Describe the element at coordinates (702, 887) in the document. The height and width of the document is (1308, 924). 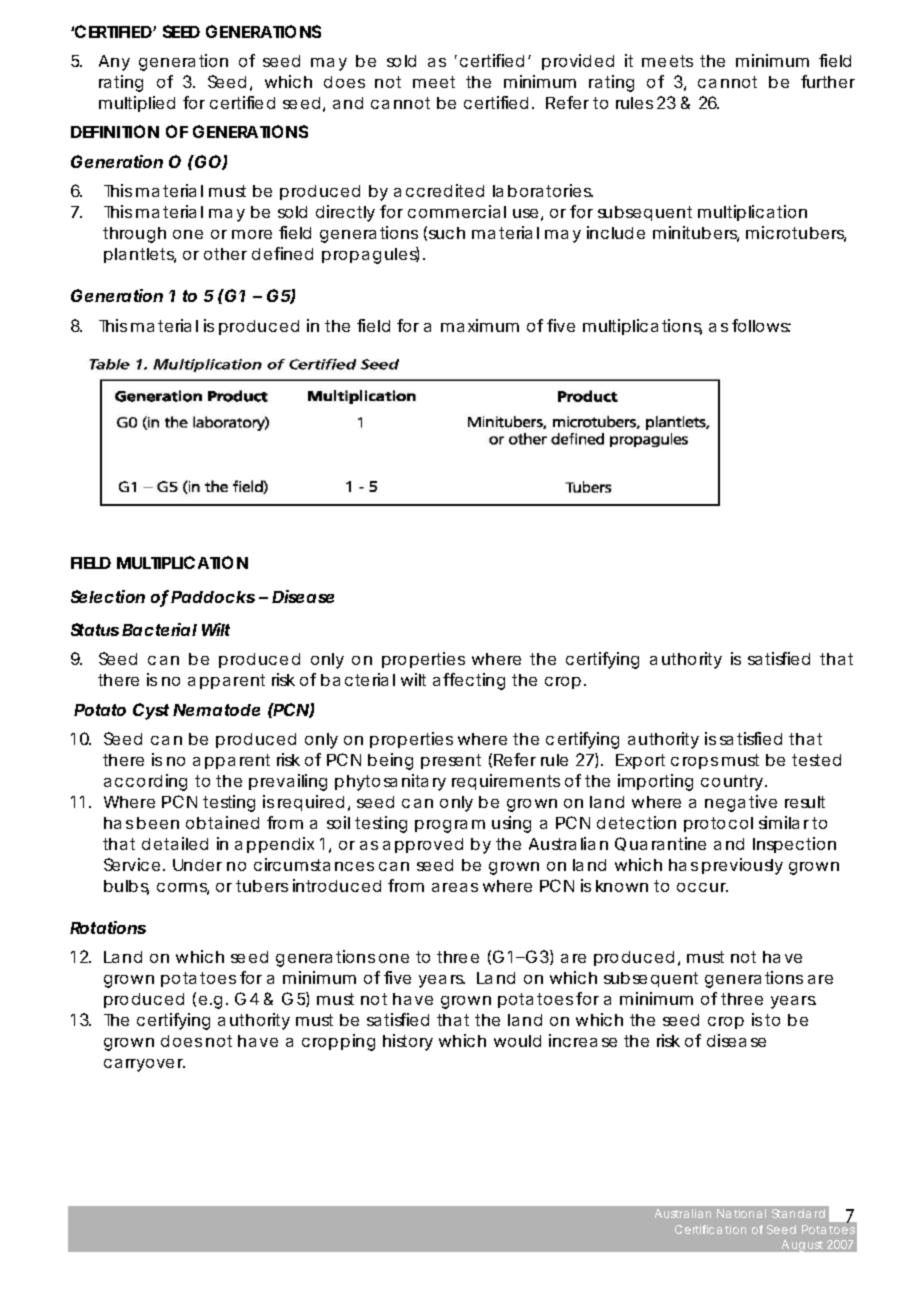
I see `occur` at that location.
